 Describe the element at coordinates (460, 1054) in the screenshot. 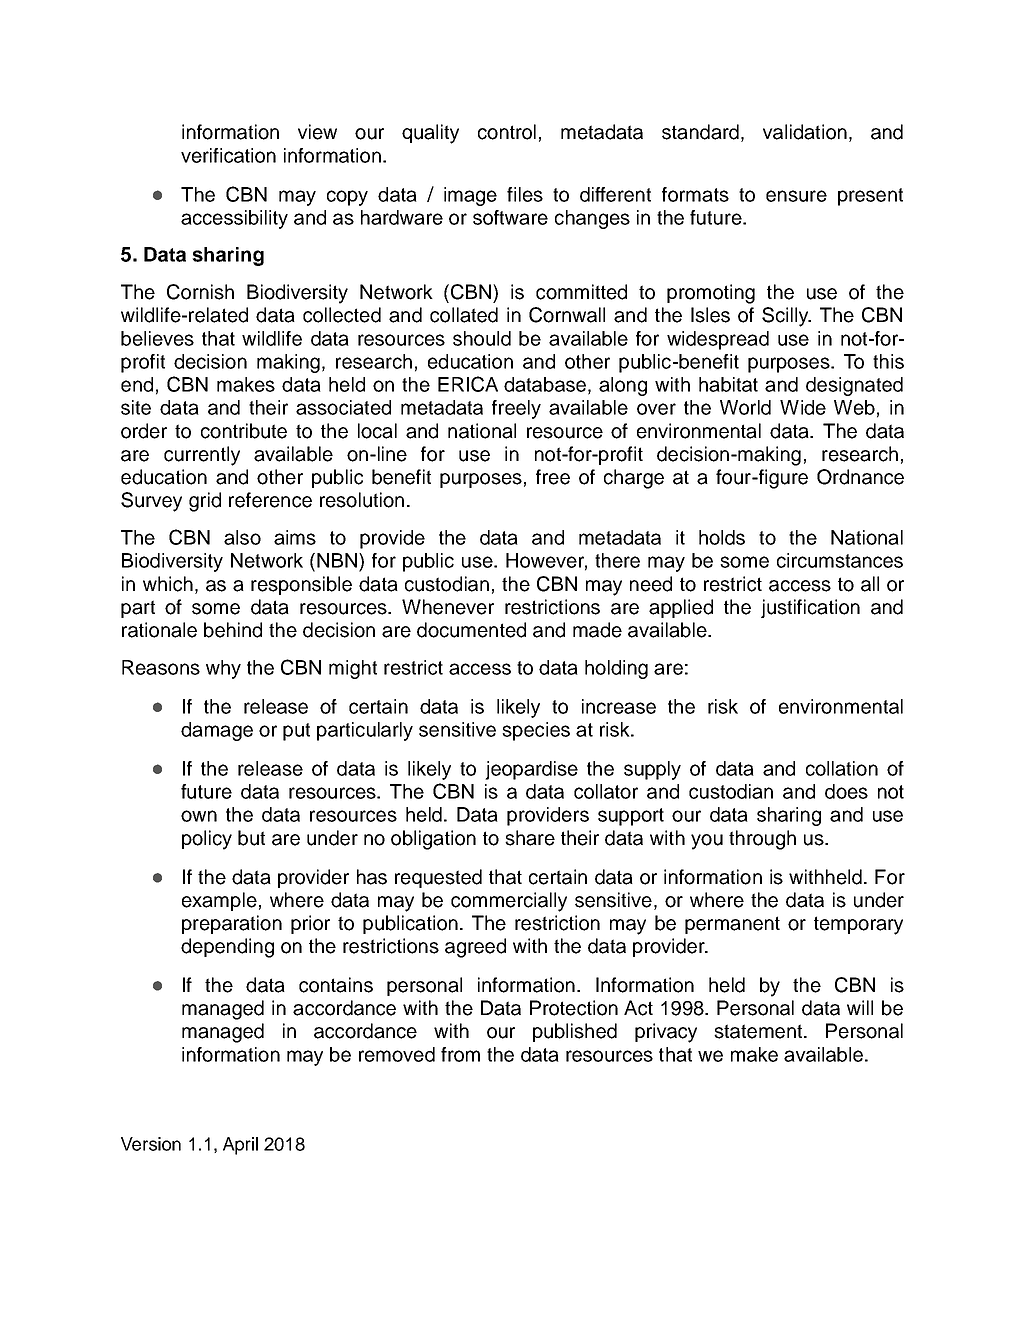

I see `from` at that location.
